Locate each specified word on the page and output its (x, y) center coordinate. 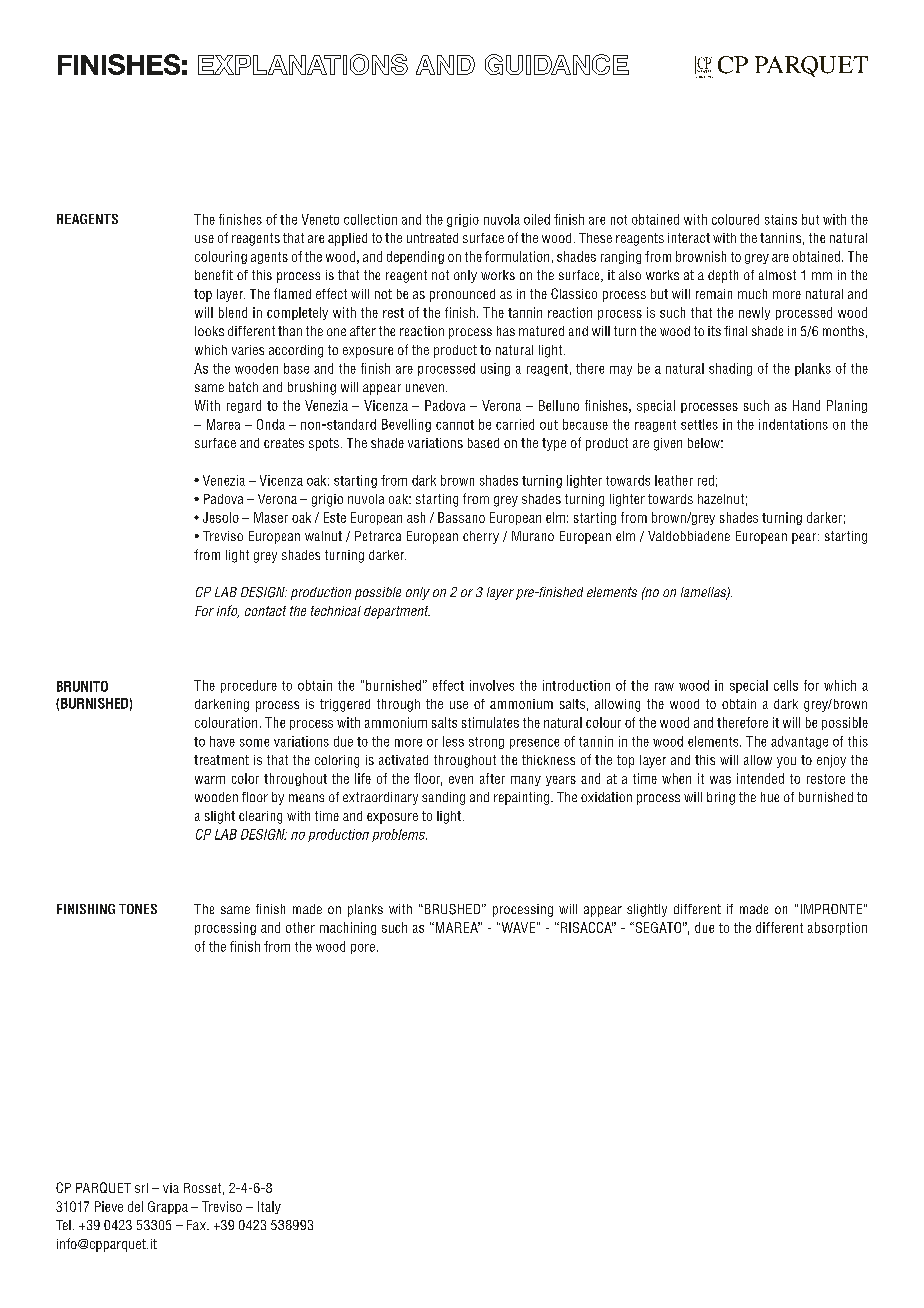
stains (781, 219)
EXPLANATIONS (303, 64)
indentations (793, 424)
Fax (197, 1225)
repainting (523, 798)
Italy (269, 1207)
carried (515, 424)
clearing (260, 817)
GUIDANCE (557, 64)
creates (284, 443)
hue (770, 797)
